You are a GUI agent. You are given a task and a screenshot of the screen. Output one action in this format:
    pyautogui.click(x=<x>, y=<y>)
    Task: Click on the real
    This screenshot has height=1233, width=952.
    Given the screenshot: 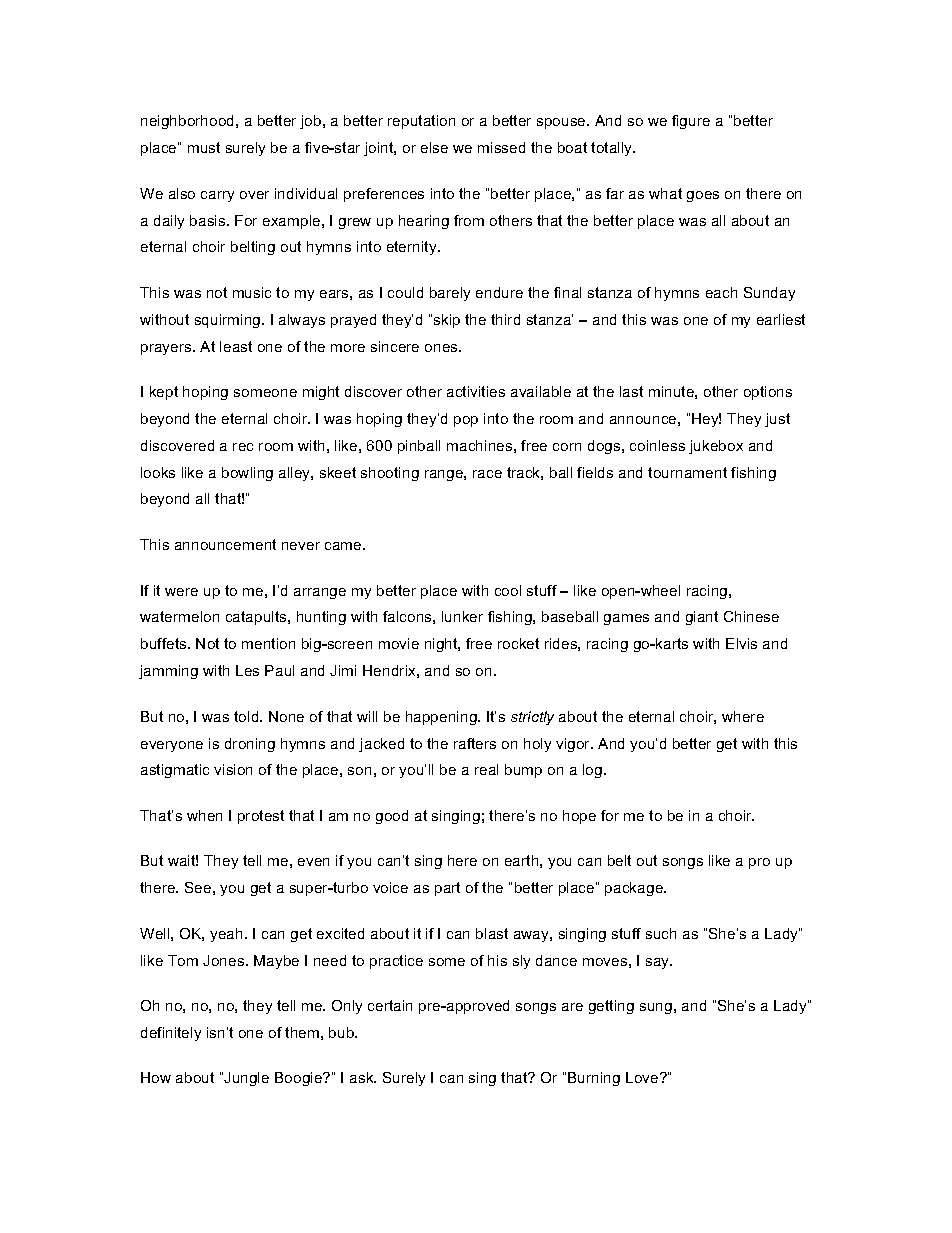 What is the action you would take?
    pyautogui.click(x=486, y=769)
